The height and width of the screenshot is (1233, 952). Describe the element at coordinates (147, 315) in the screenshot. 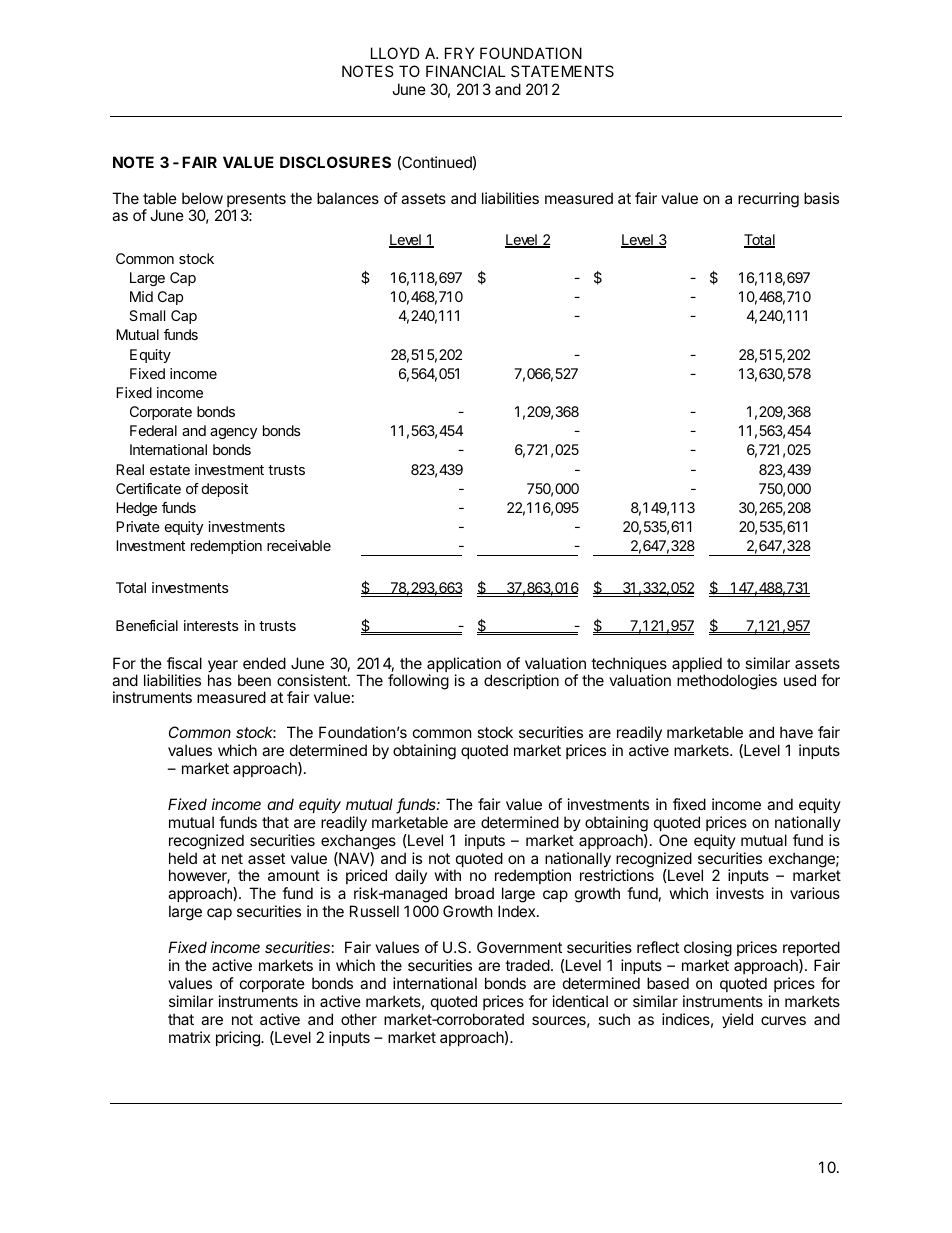

I see `Small` at that location.
